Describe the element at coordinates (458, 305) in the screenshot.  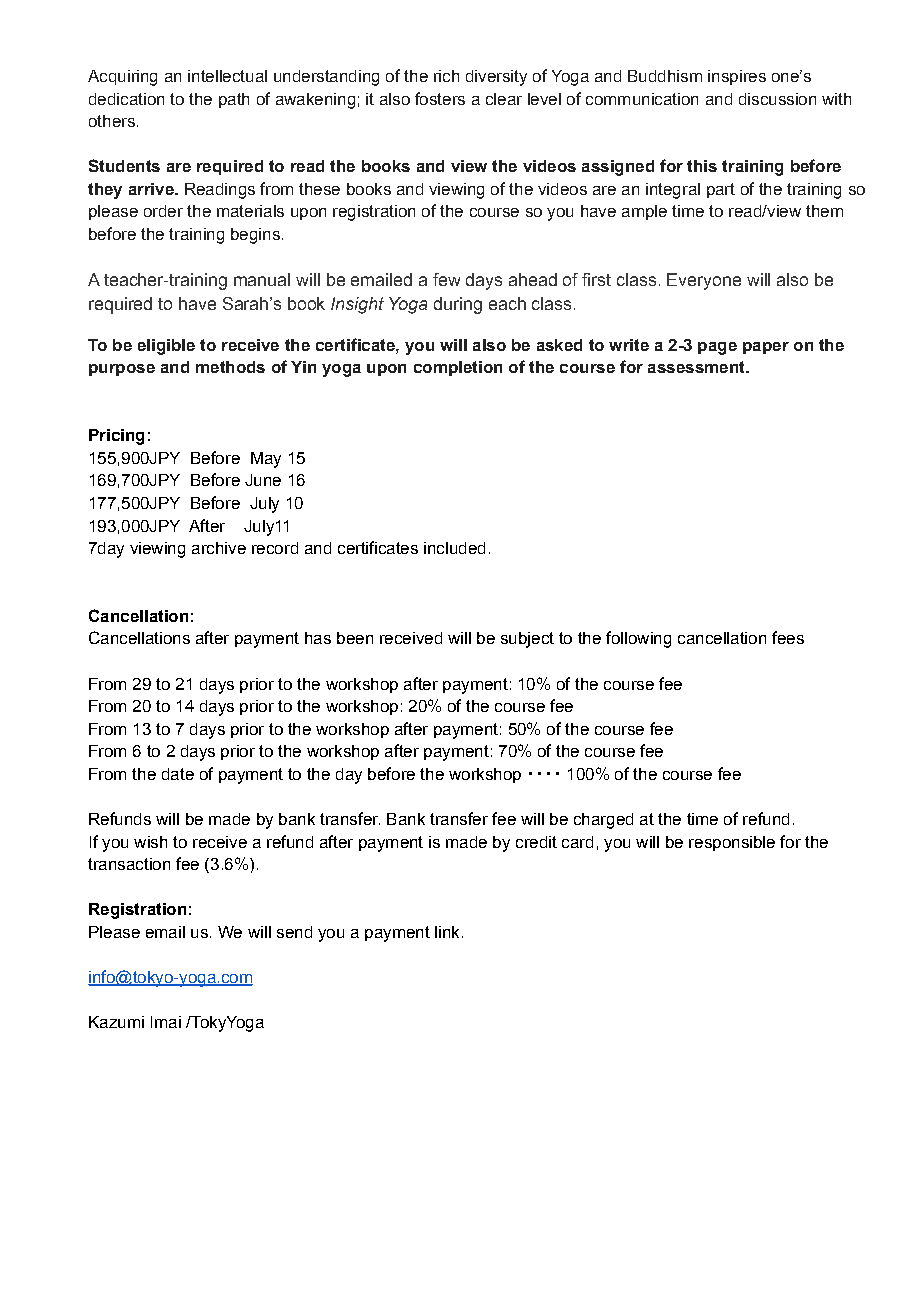
I see `during` at that location.
